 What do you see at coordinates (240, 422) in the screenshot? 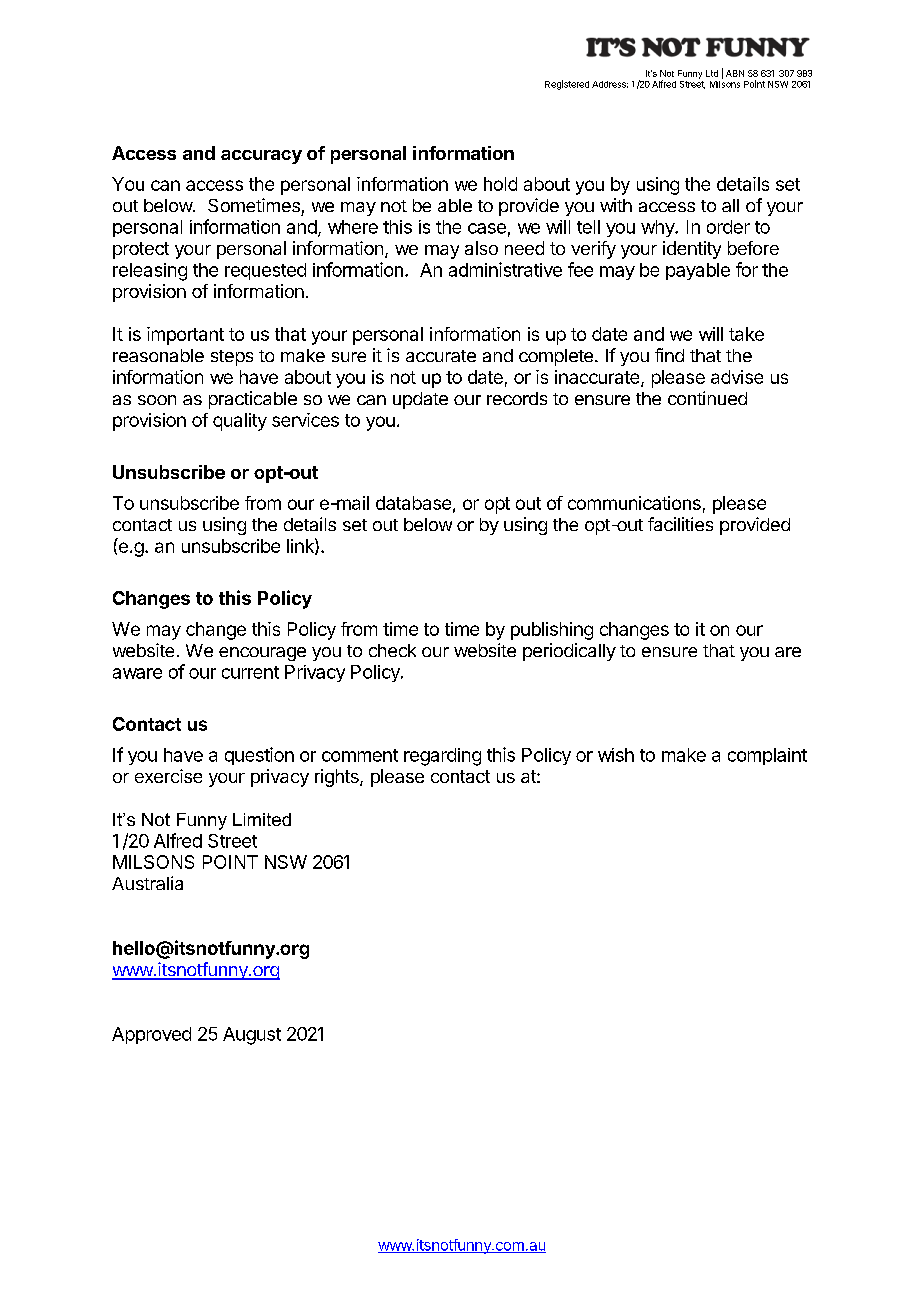
I see `quality` at bounding box center [240, 422].
